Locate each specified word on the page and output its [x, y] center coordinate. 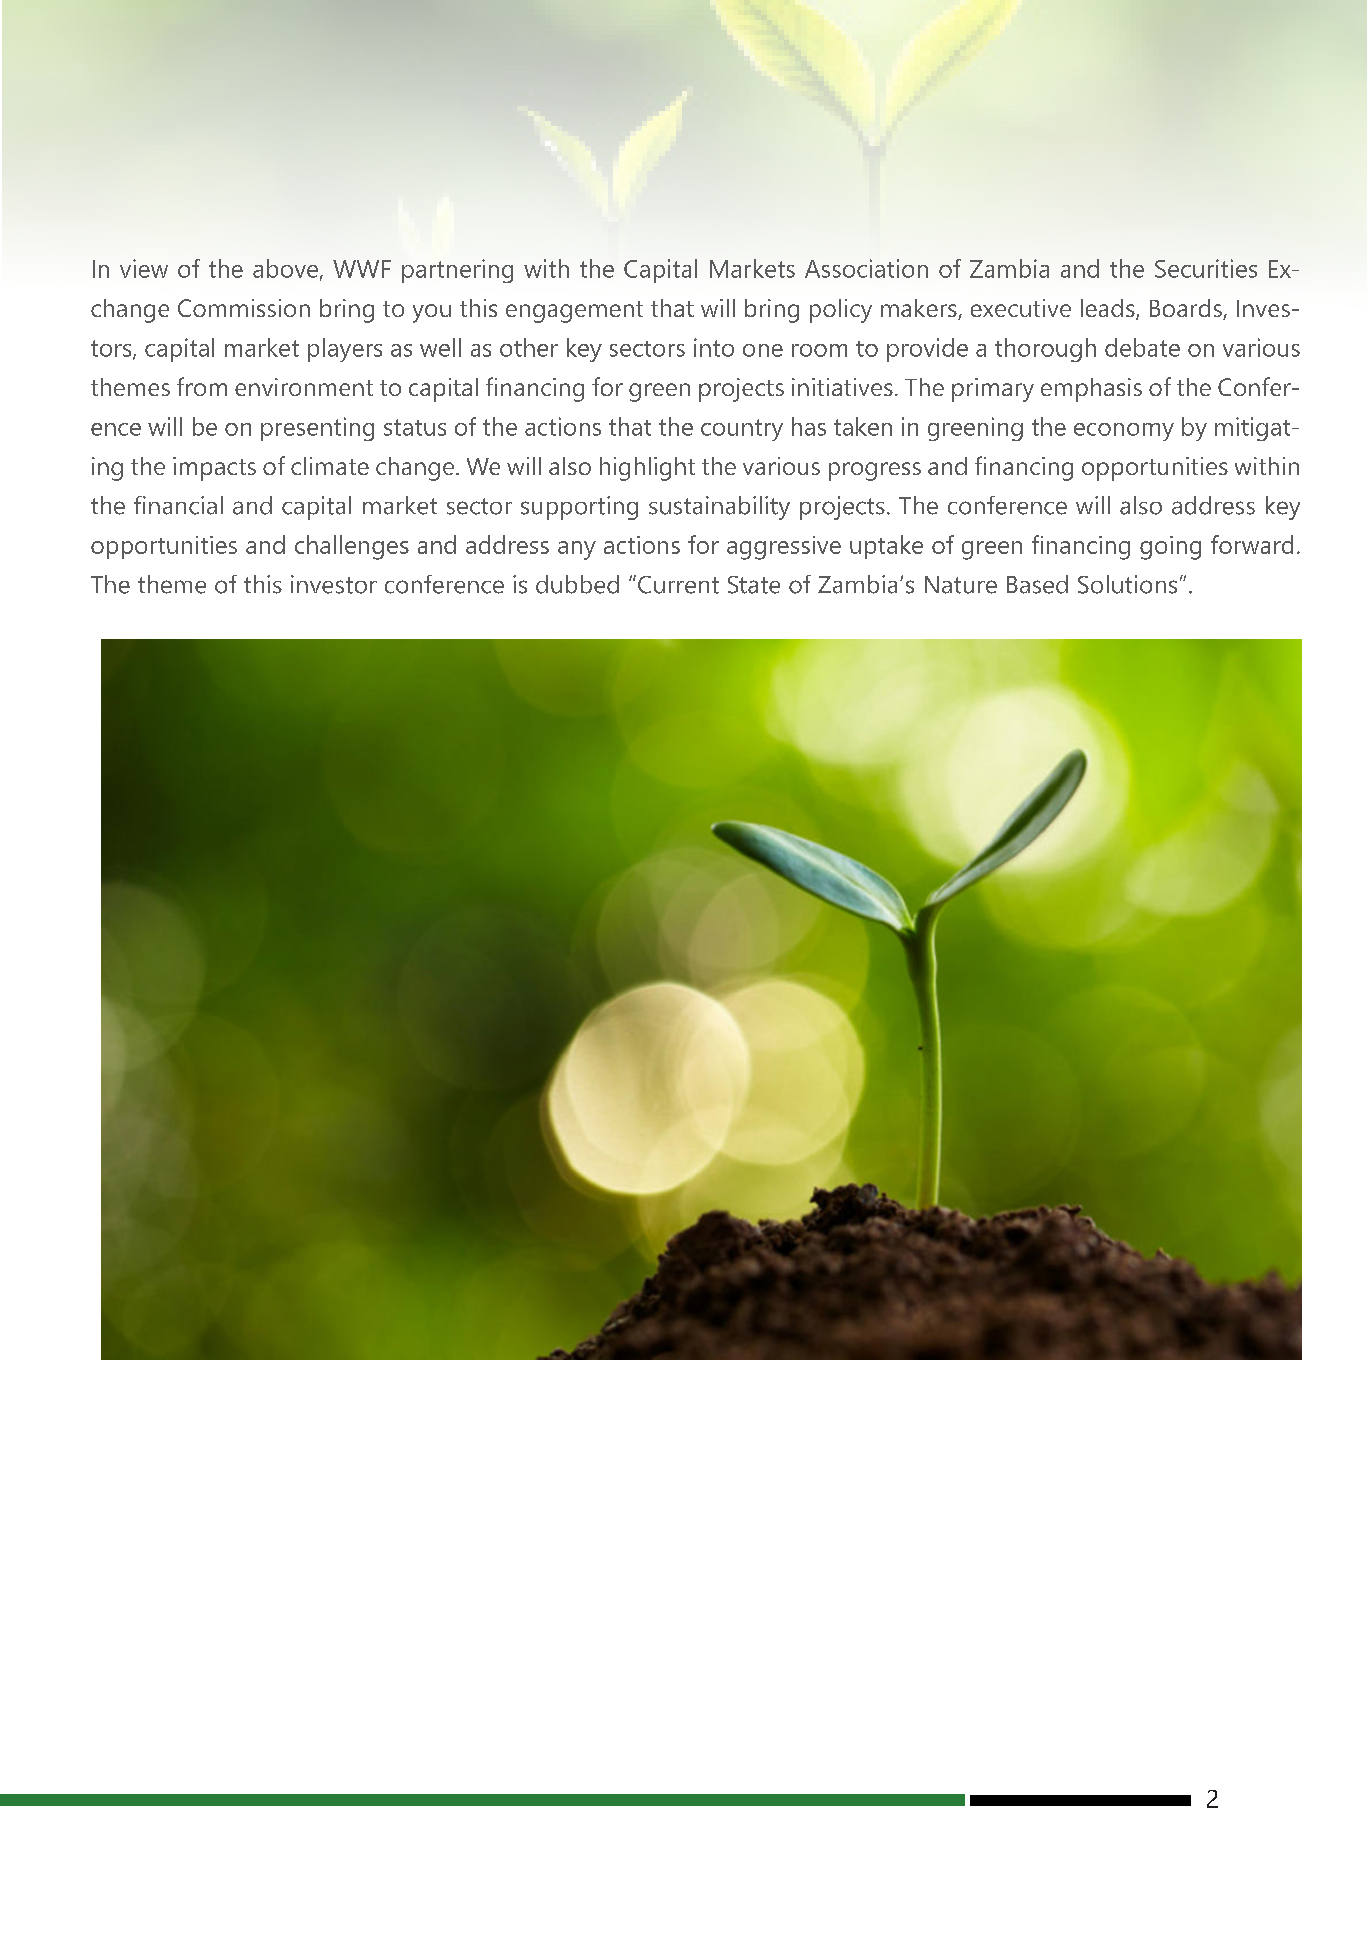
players [345, 350]
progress [875, 471]
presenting [317, 429]
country [742, 430]
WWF [362, 269]
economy [1124, 432]
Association [866, 268]
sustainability [719, 508]
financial [178, 505]
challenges [352, 547]
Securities [1206, 268]
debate [1142, 347]
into [714, 347]
